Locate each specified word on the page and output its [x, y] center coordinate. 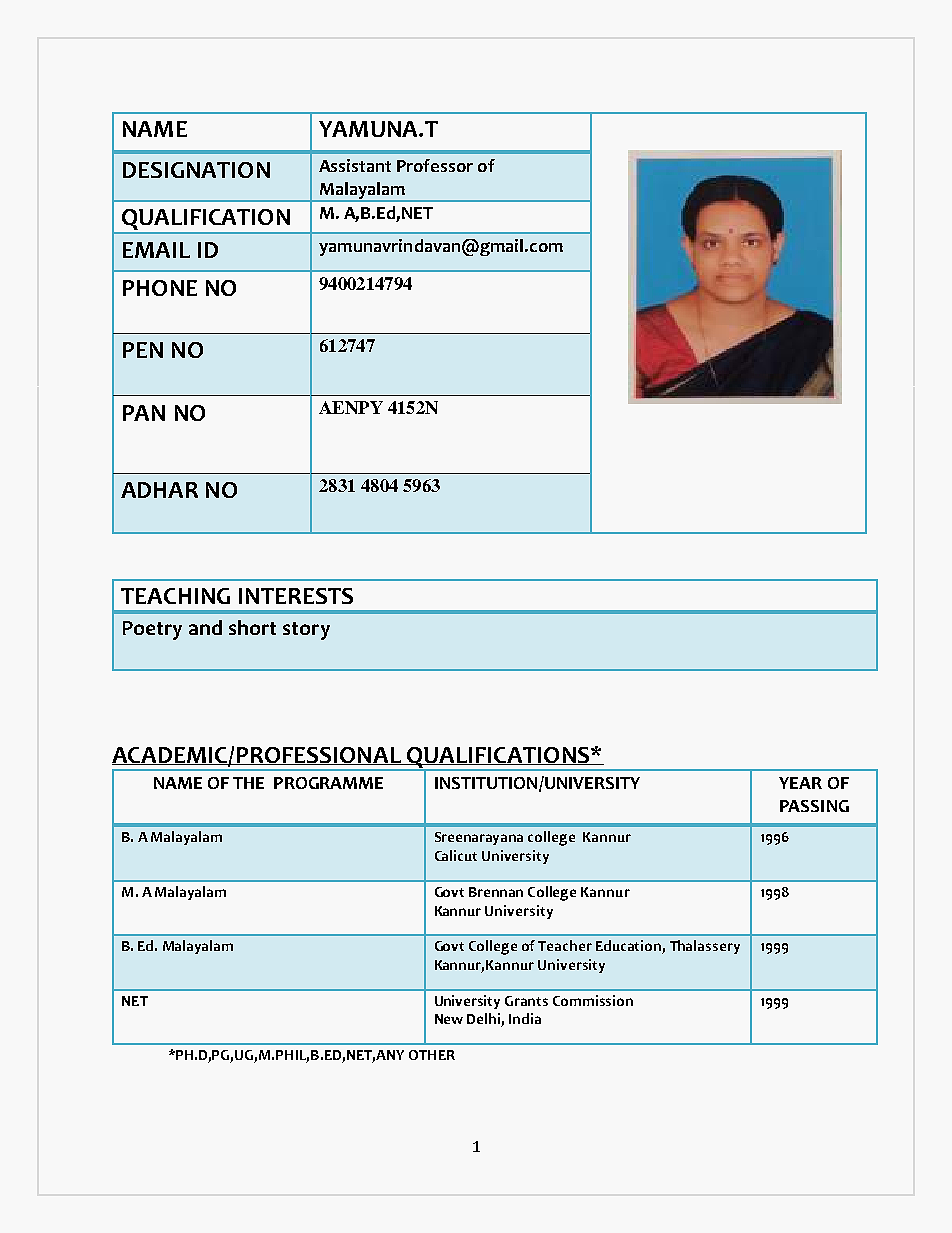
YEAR [800, 783]
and [205, 627]
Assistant [355, 165]
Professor [435, 165]
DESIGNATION [196, 170]
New [449, 1019]
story [306, 631]
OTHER [432, 1055]
